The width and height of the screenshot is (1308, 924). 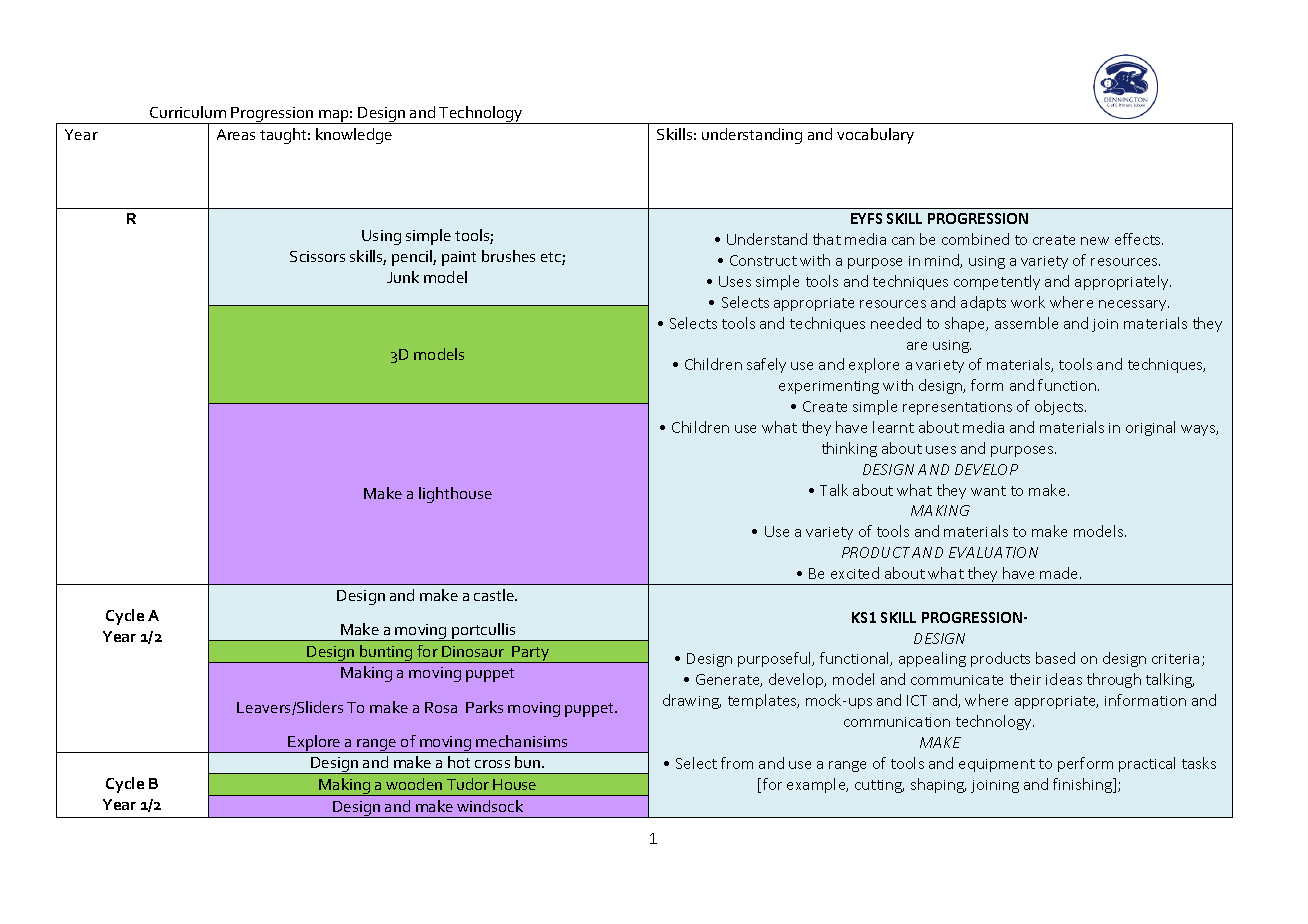 I want to click on original, so click(x=1150, y=428).
